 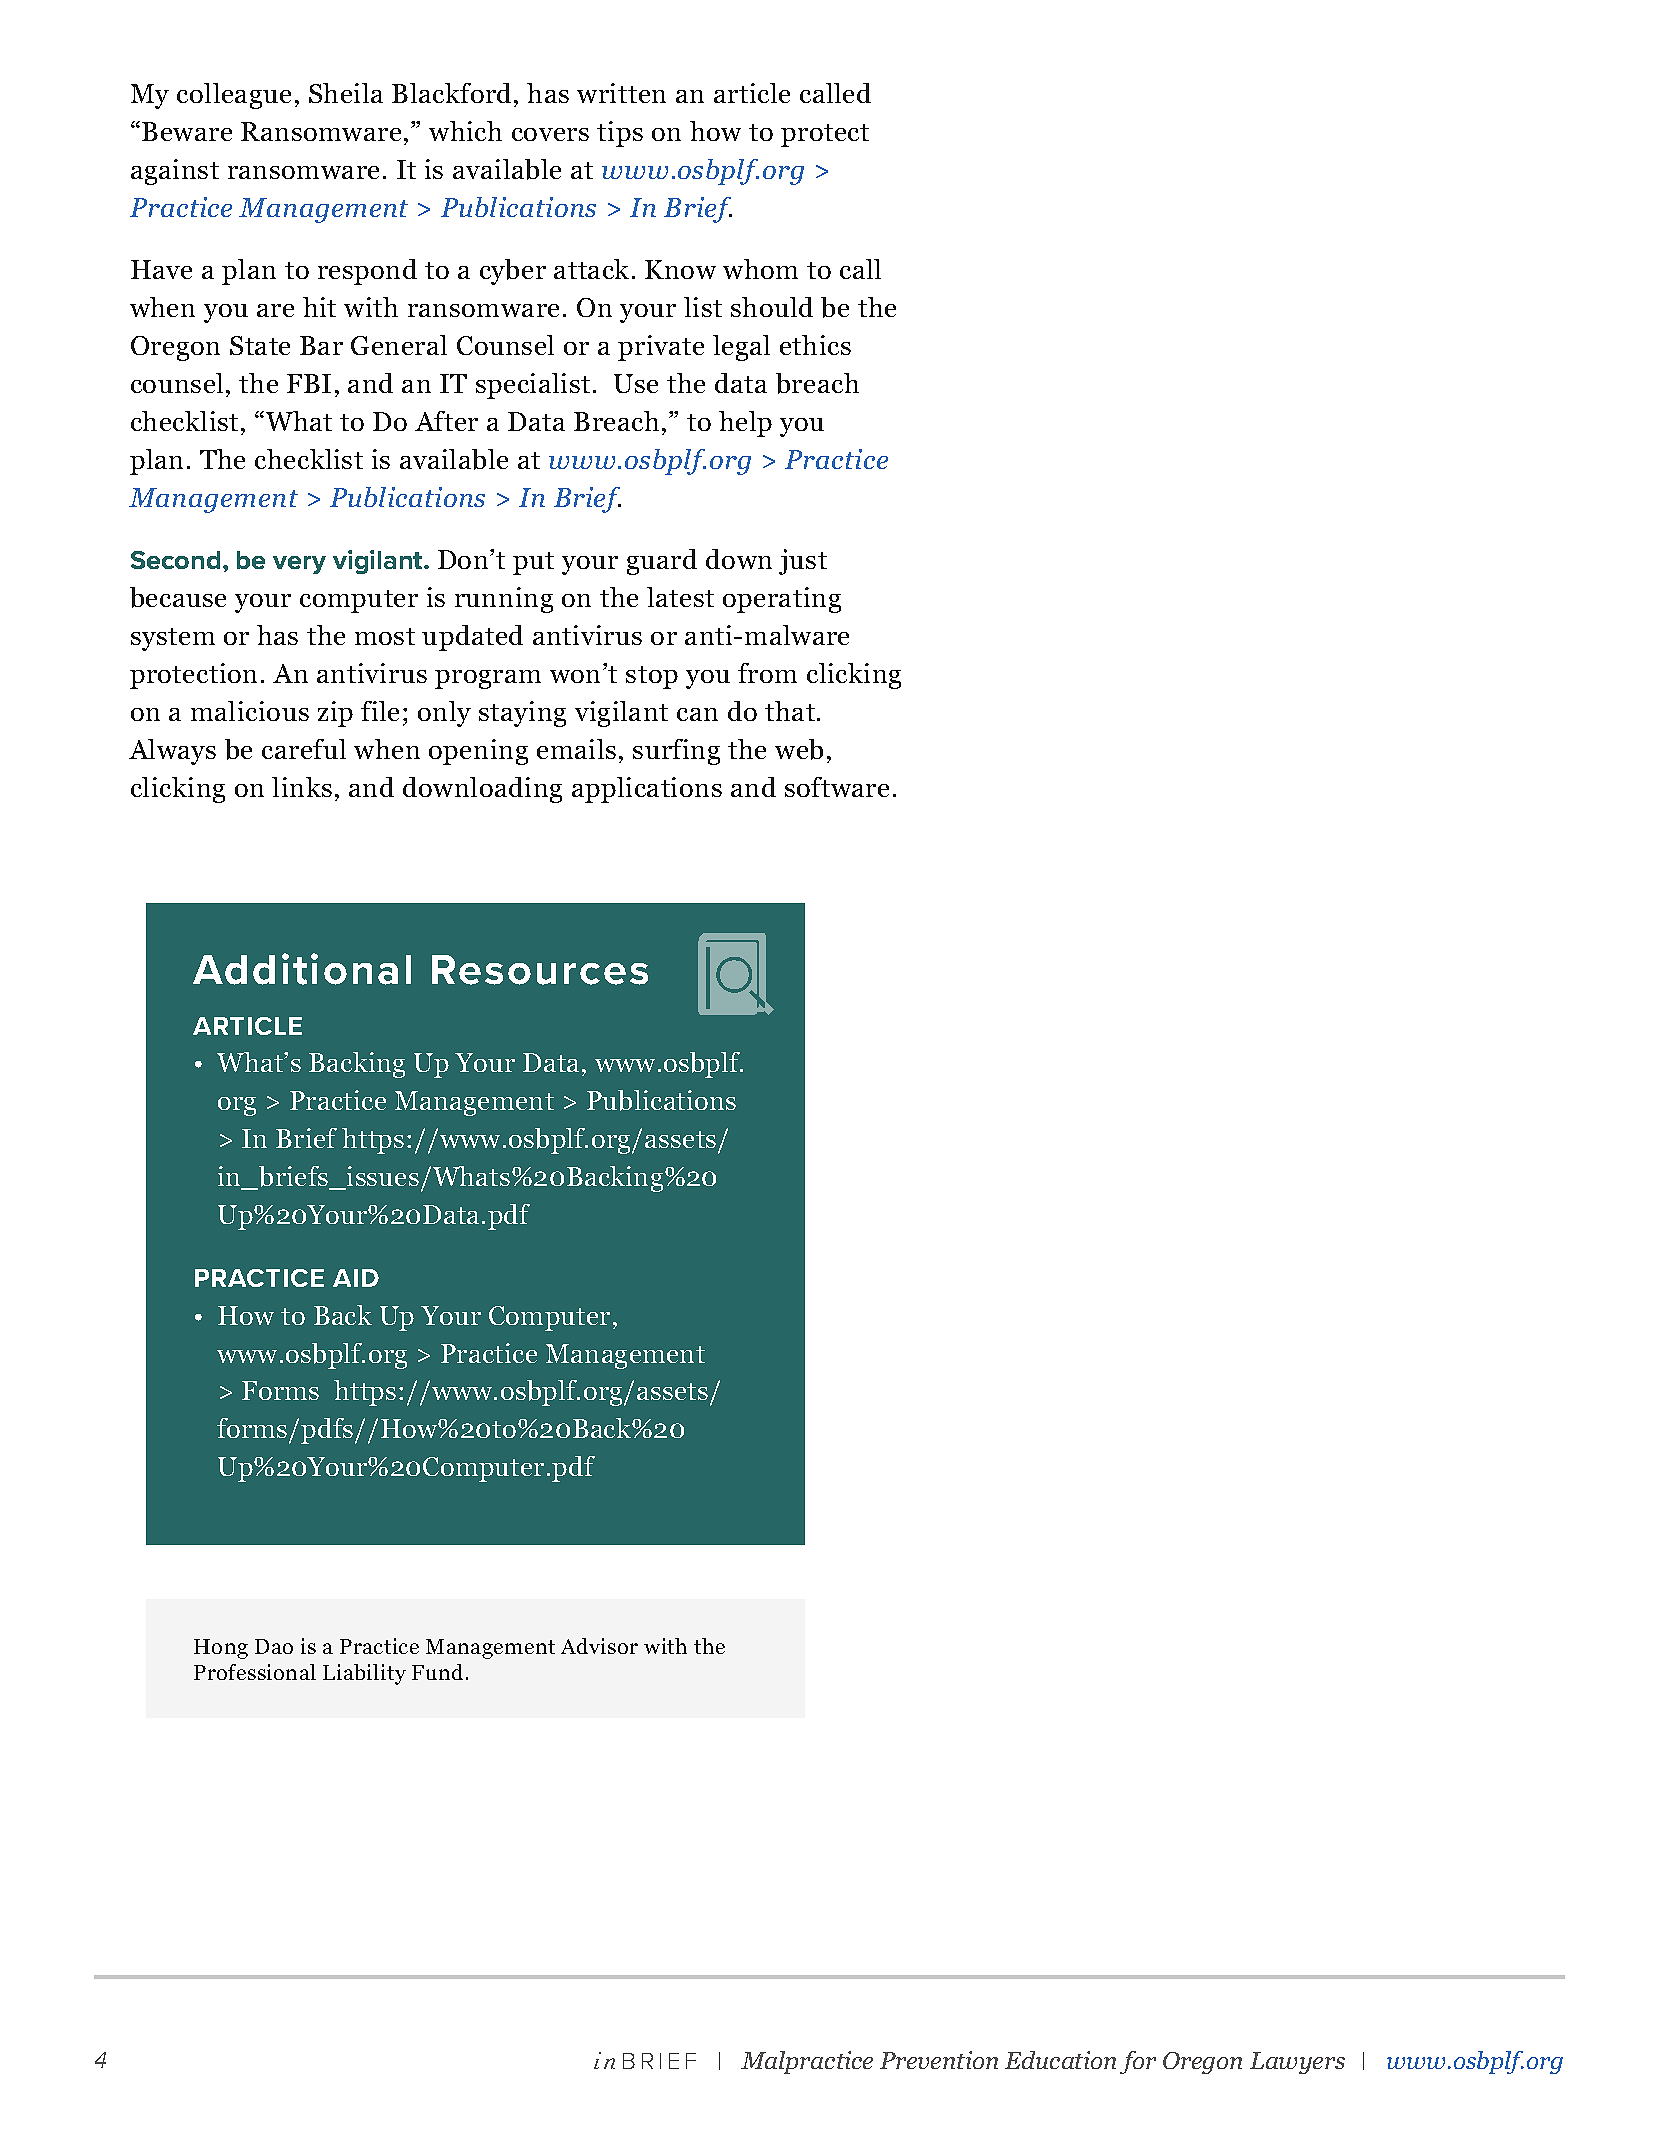 What do you see at coordinates (302, 969) in the screenshot?
I see `Additional` at bounding box center [302, 969].
